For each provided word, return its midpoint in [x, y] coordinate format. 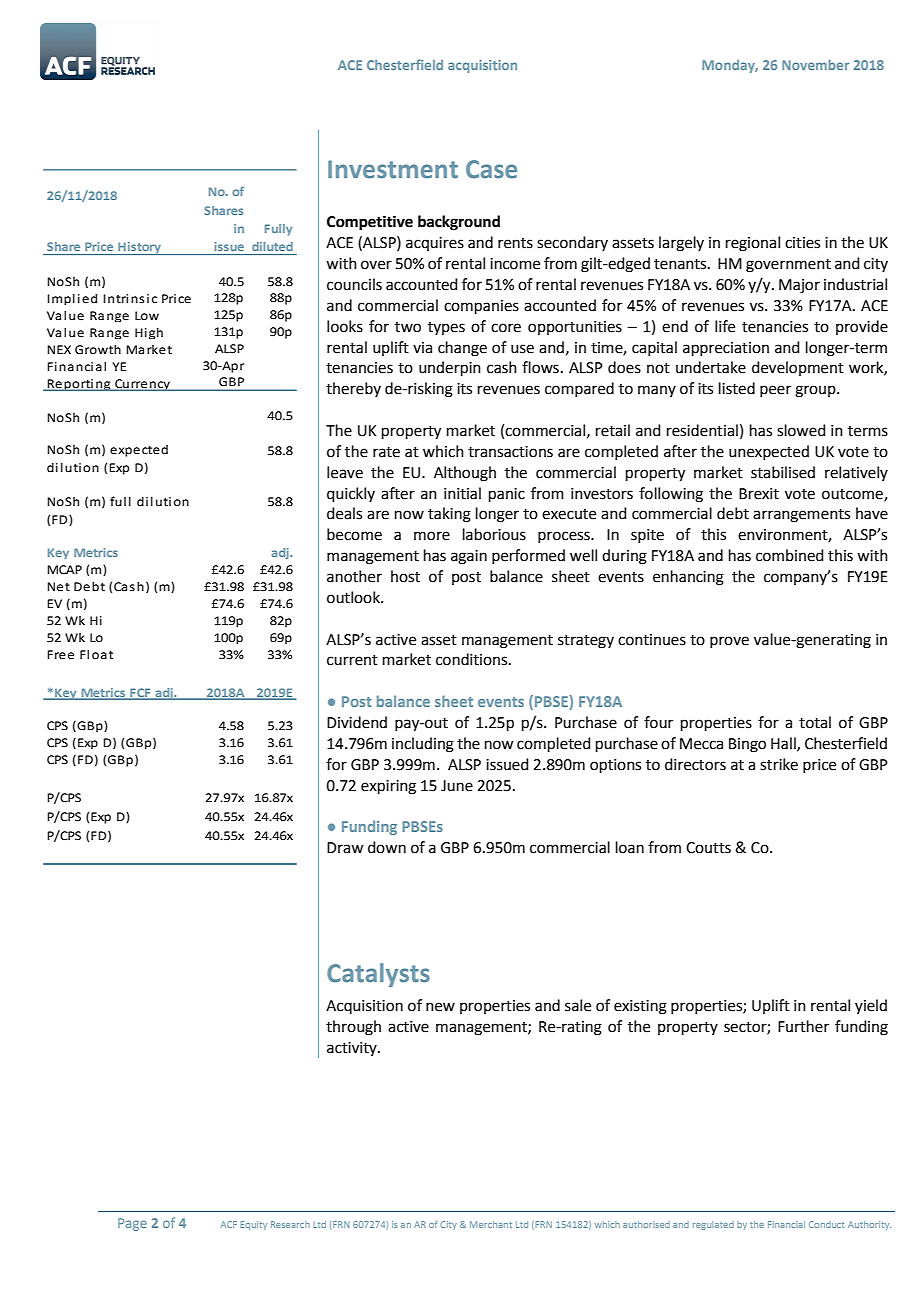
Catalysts [378, 975]
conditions [473, 659]
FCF [140, 693]
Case [491, 169]
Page [132, 1224]
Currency [143, 385]
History [139, 248]
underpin [450, 368]
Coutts [708, 848]
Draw [345, 848]
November [815, 65]
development [798, 368]
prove [729, 642]
